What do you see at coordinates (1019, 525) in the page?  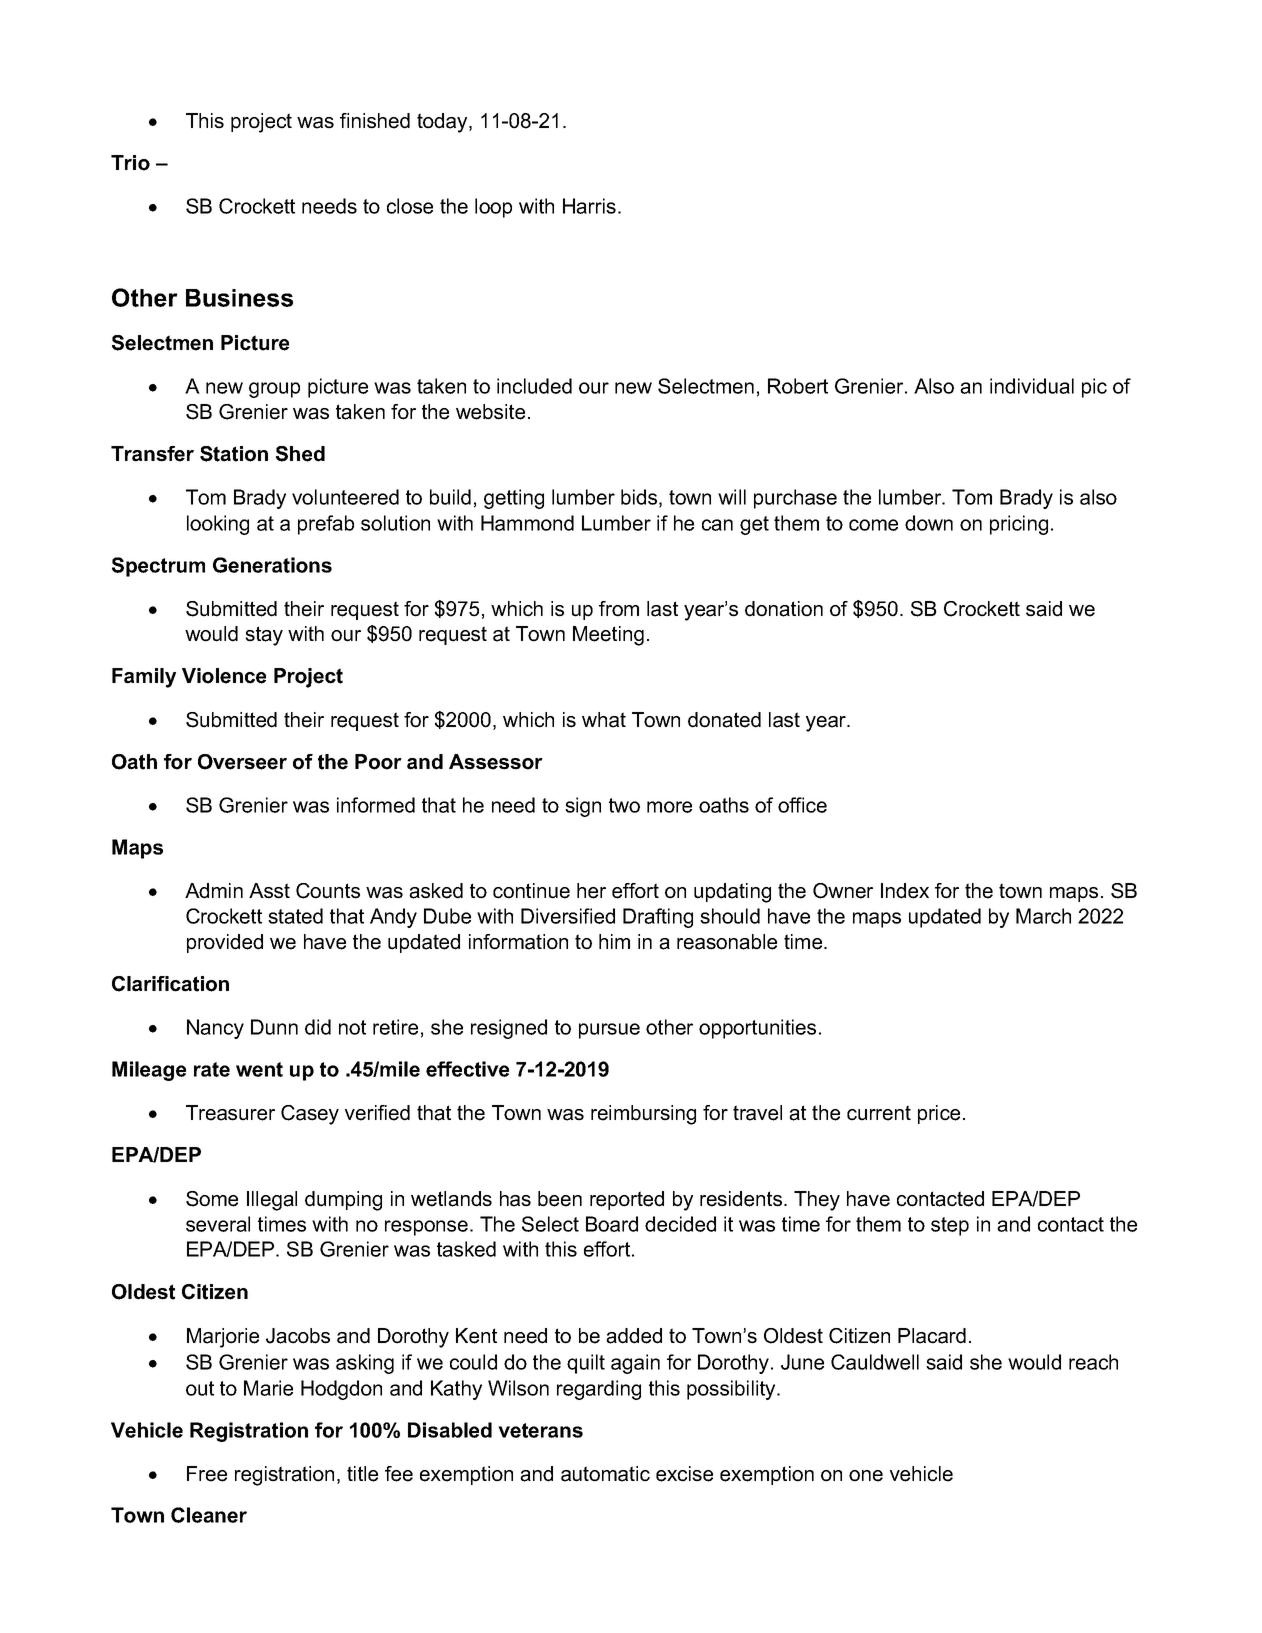 I see `pricing` at bounding box center [1019, 525].
